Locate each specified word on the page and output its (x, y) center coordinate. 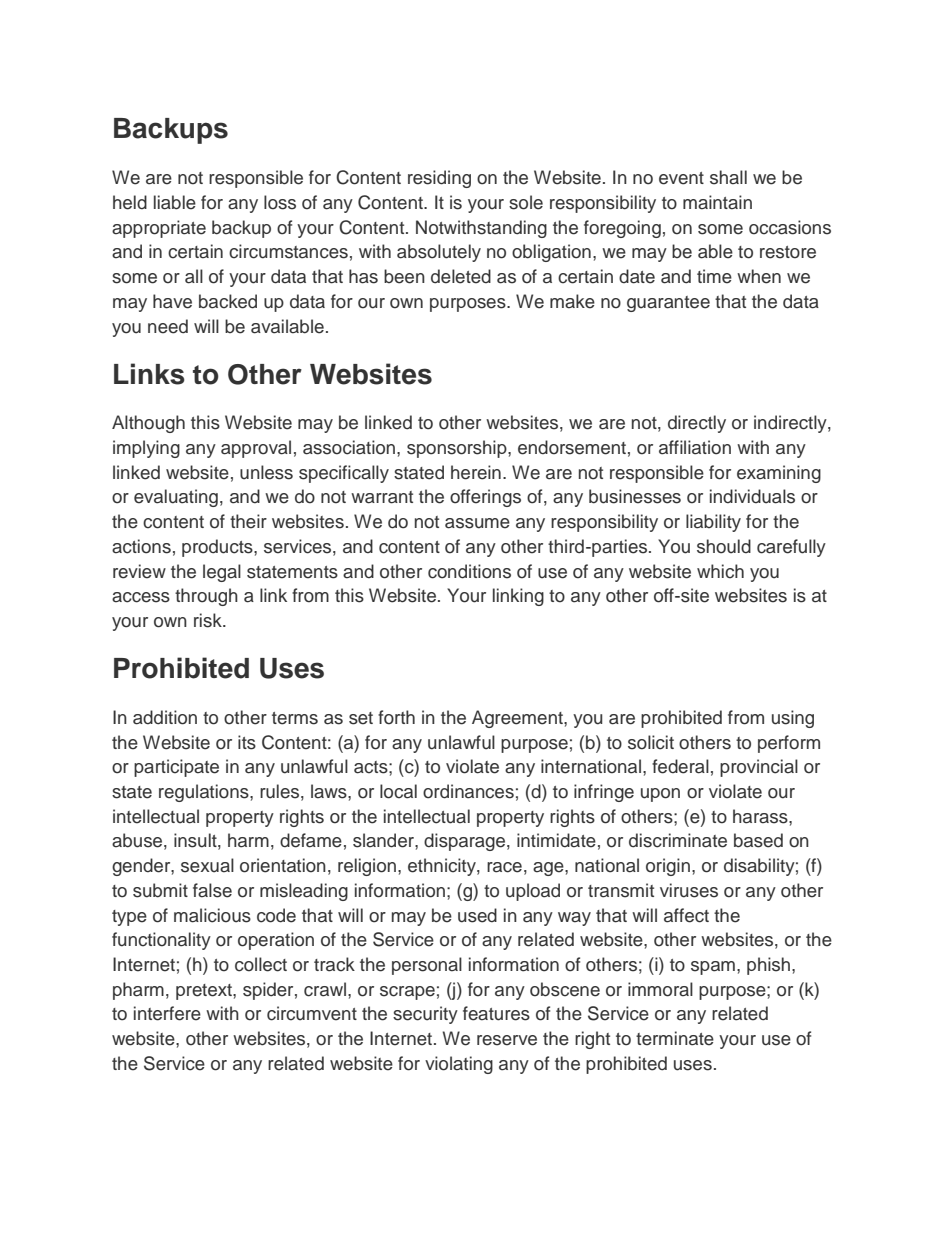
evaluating (176, 498)
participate (176, 768)
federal (680, 766)
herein (476, 472)
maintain (717, 202)
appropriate (159, 229)
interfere (167, 1013)
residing (439, 179)
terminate (675, 1038)
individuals (752, 496)
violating (459, 1065)
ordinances (468, 791)
